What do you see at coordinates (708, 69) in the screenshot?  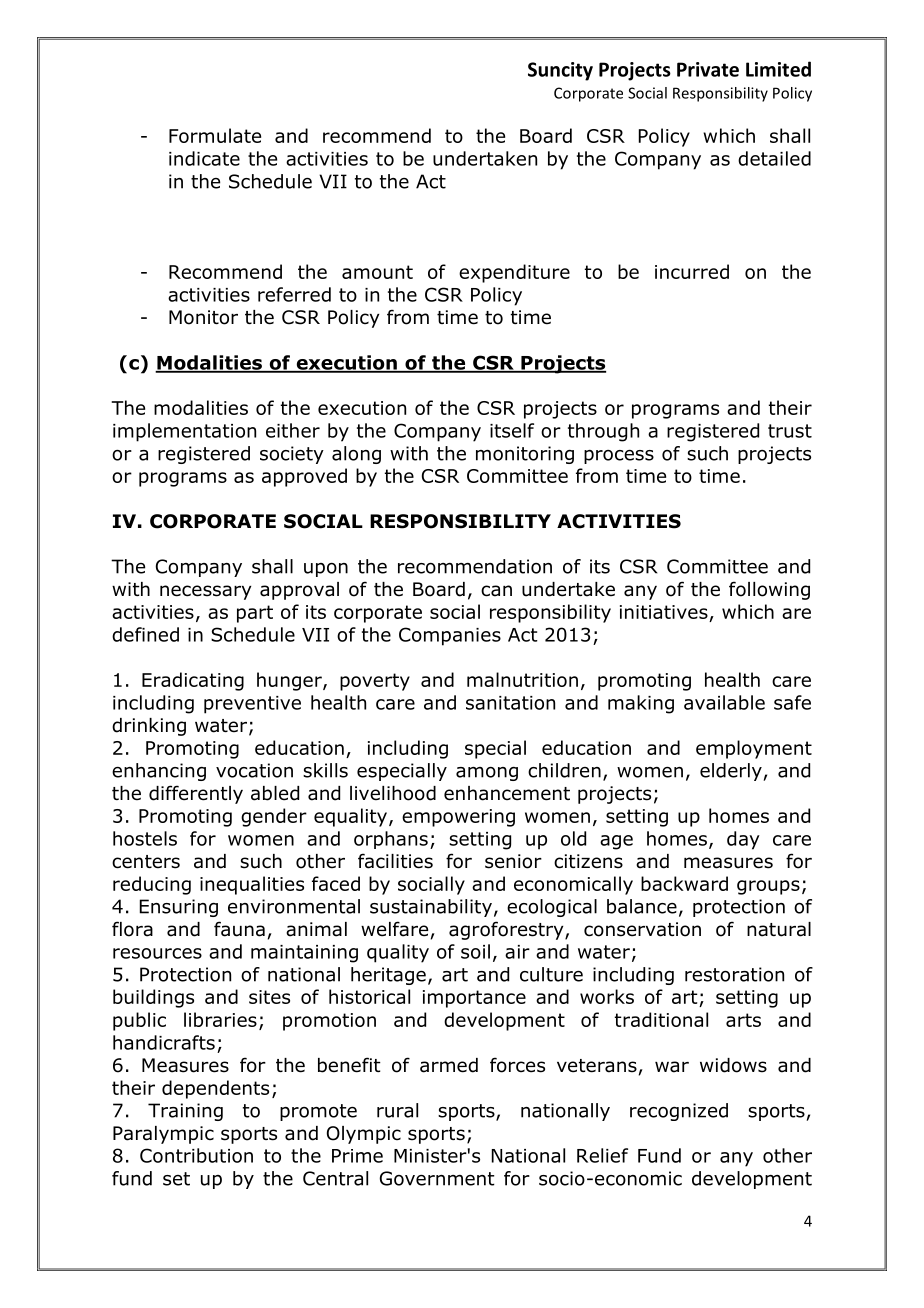 I see `Private` at bounding box center [708, 69].
